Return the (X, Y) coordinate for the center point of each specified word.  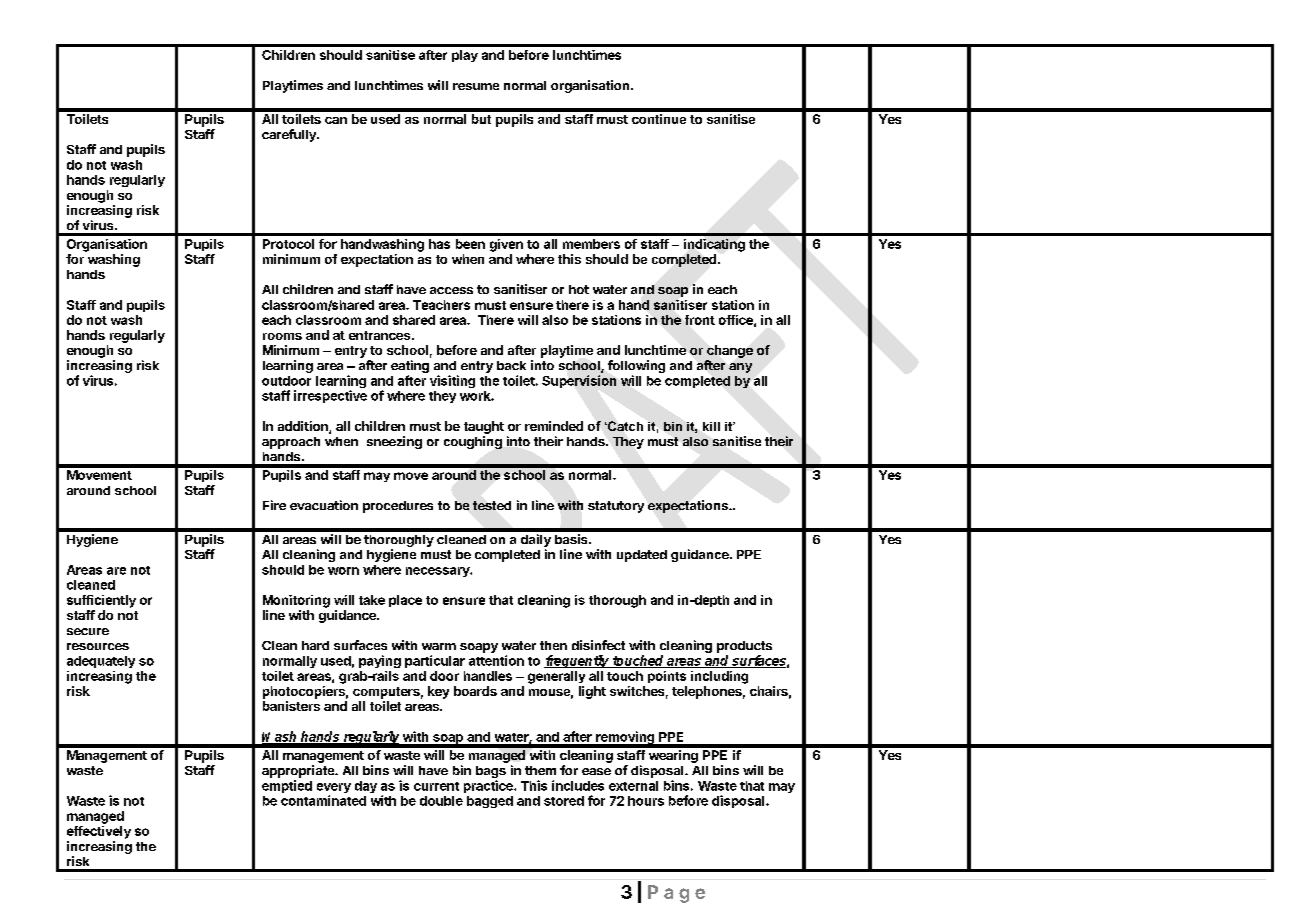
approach (291, 443)
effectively (99, 832)
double (441, 801)
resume (476, 86)
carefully (290, 135)
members (591, 244)
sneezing (394, 442)
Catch (624, 426)
